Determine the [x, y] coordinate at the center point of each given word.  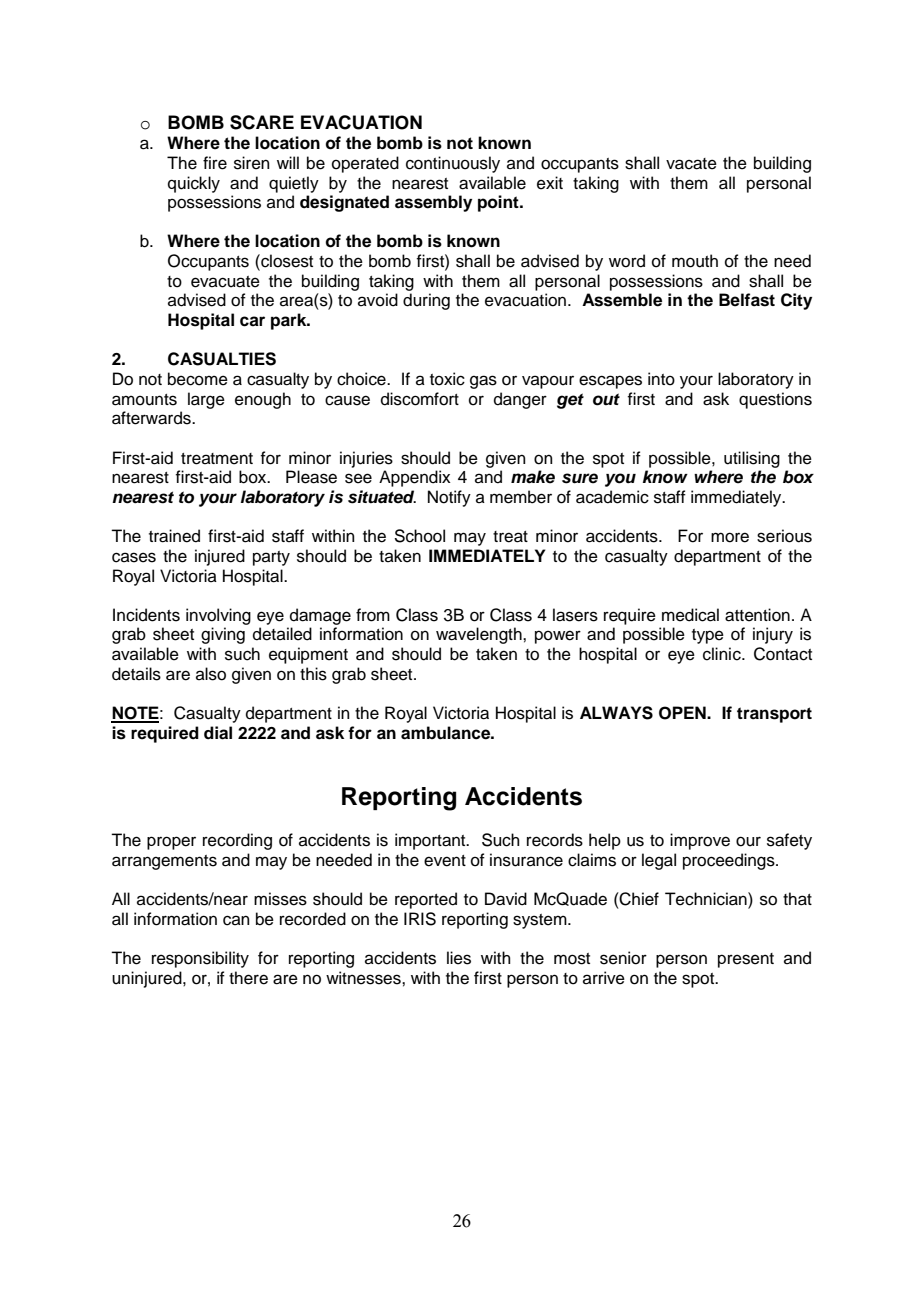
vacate [691, 164]
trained [174, 536]
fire [215, 163]
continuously [453, 164]
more [730, 537]
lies [459, 958]
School [419, 536]
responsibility [200, 959]
